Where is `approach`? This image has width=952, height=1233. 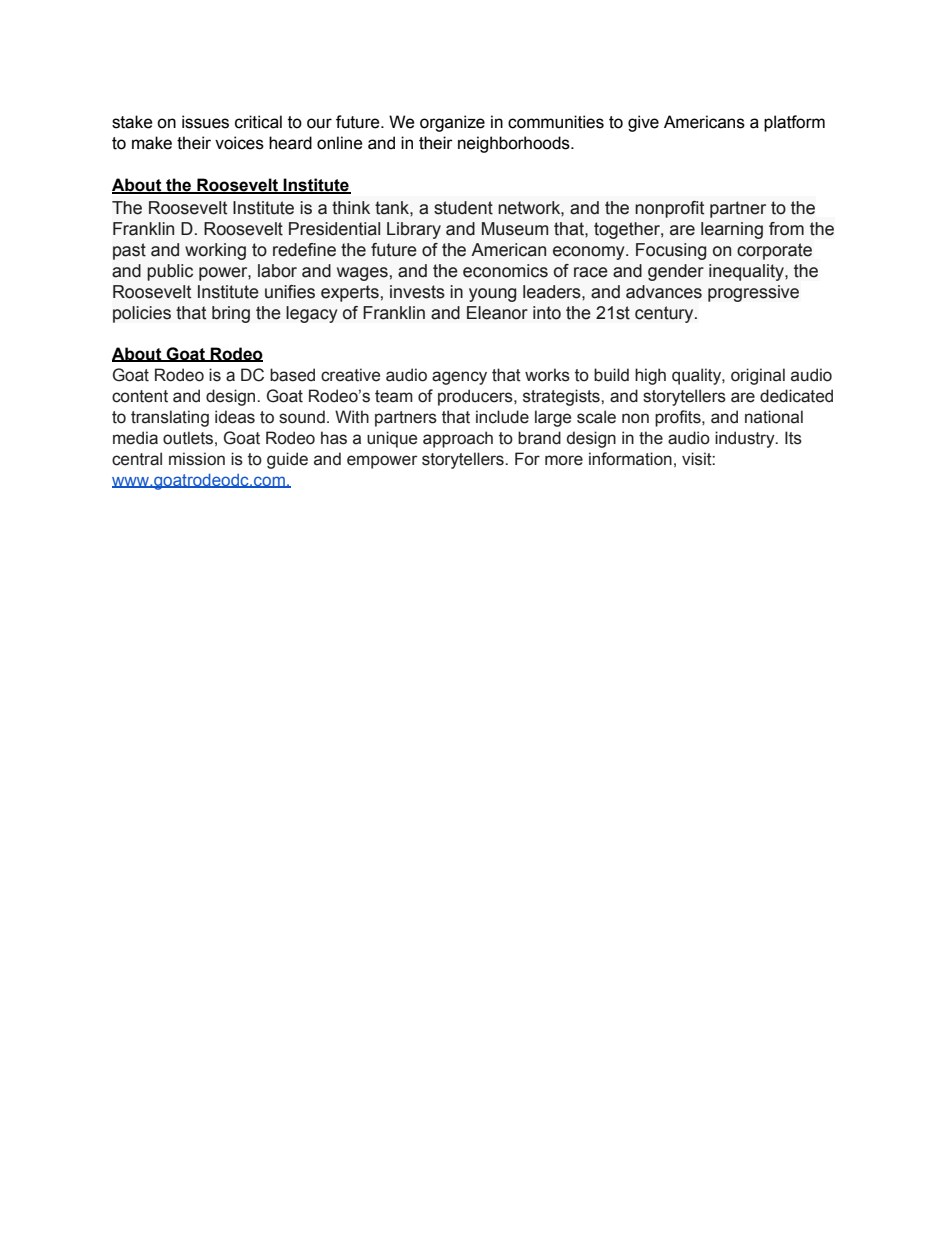 approach is located at coordinates (458, 439).
